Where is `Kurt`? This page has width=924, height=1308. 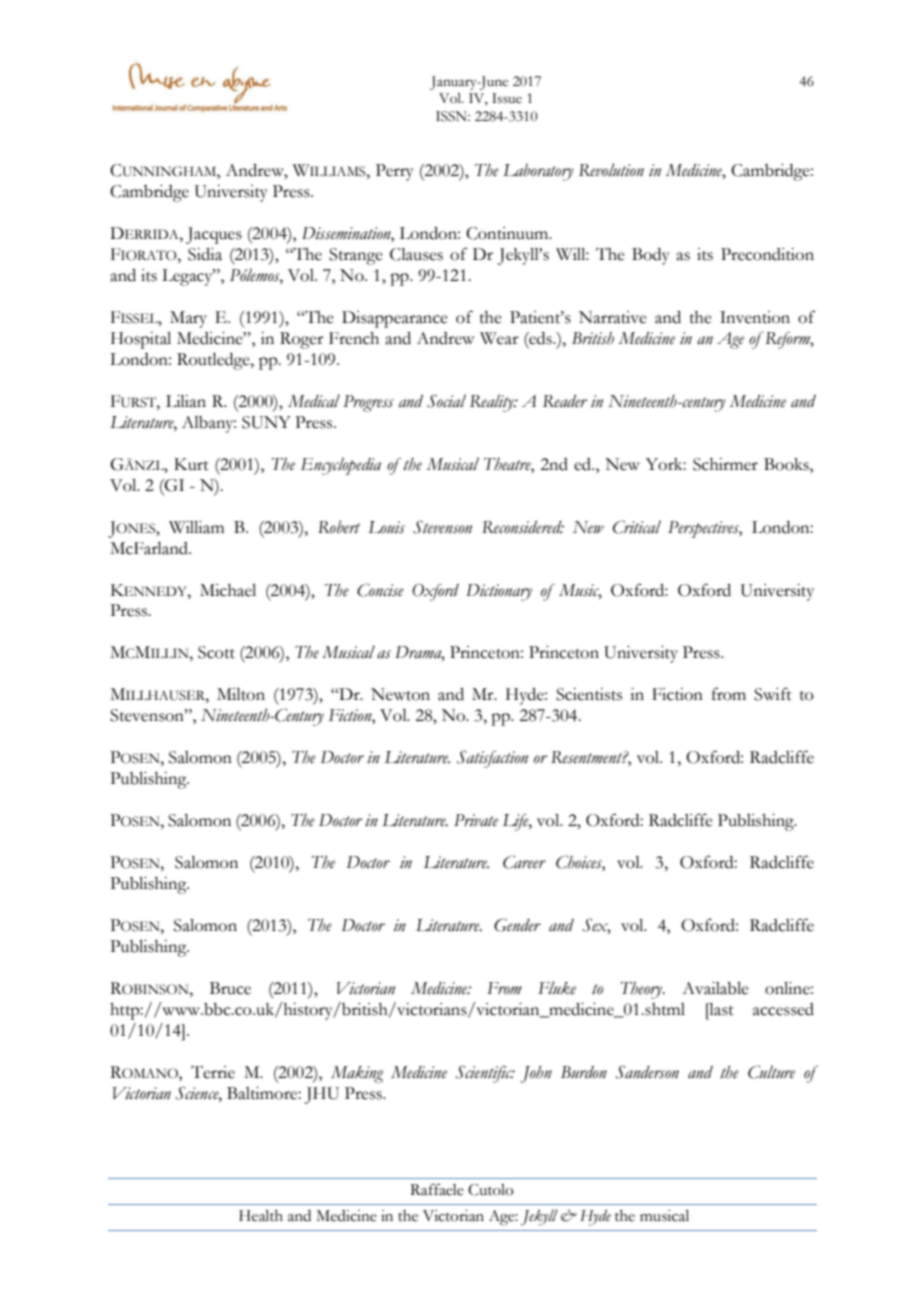 Kurt is located at coordinates (191, 464).
